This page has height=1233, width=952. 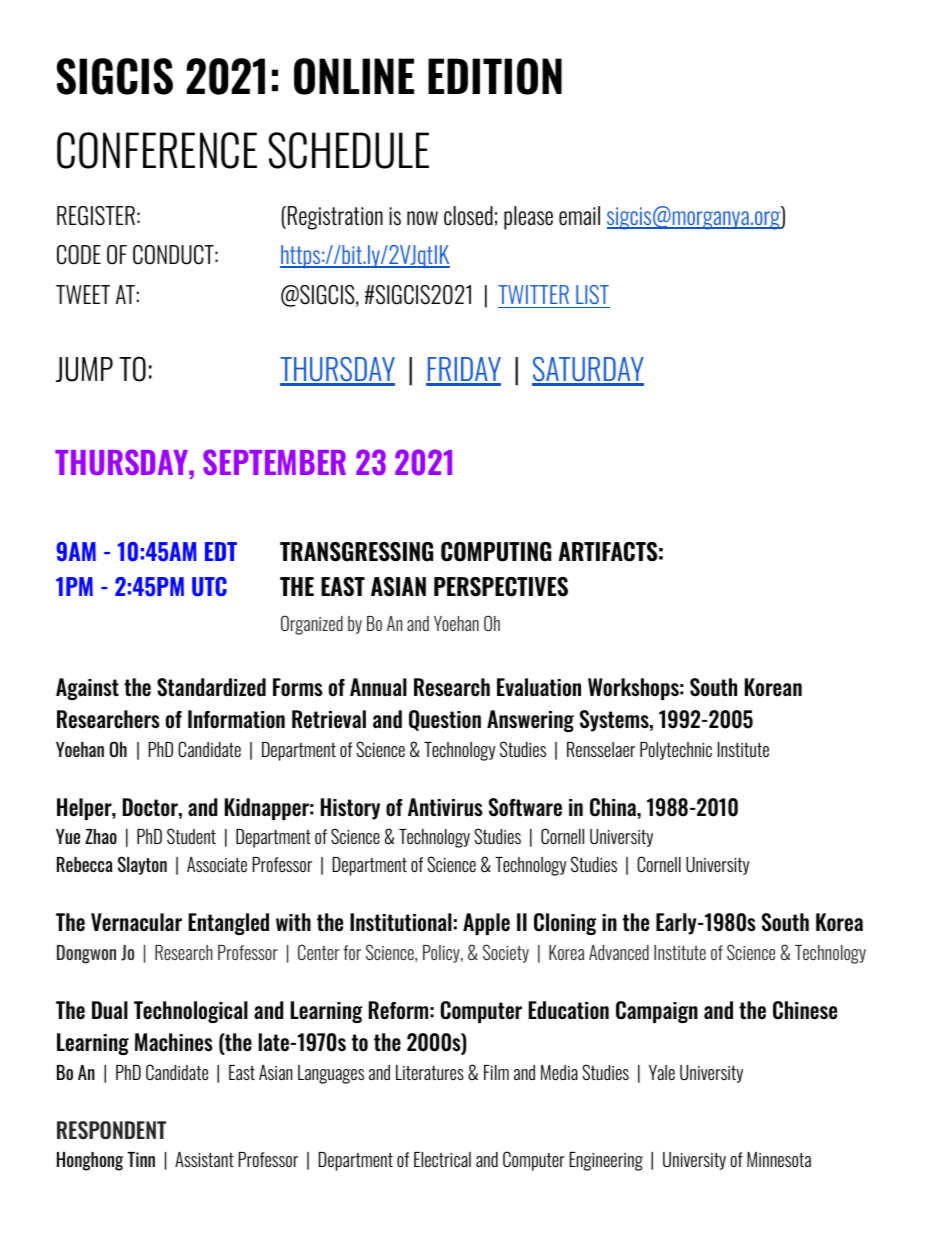 What do you see at coordinates (579, 215) in the page?
I see `email` at bounding box center [579, 215].
